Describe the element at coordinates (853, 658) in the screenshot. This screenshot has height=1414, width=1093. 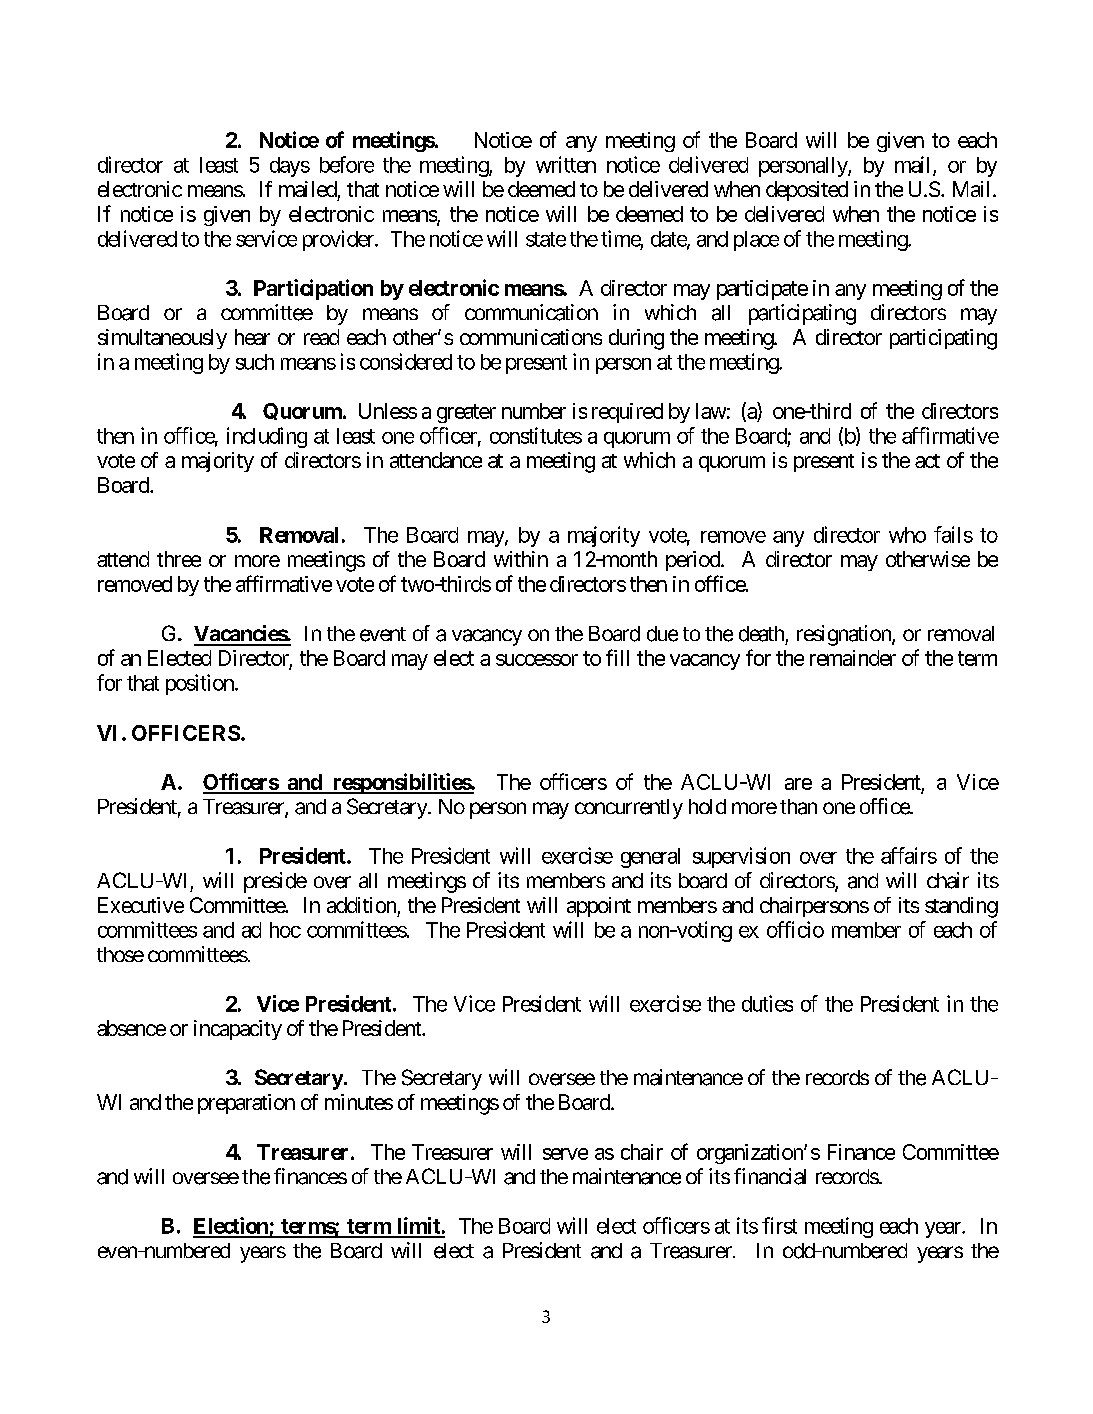
I see `remainder` at that location.
